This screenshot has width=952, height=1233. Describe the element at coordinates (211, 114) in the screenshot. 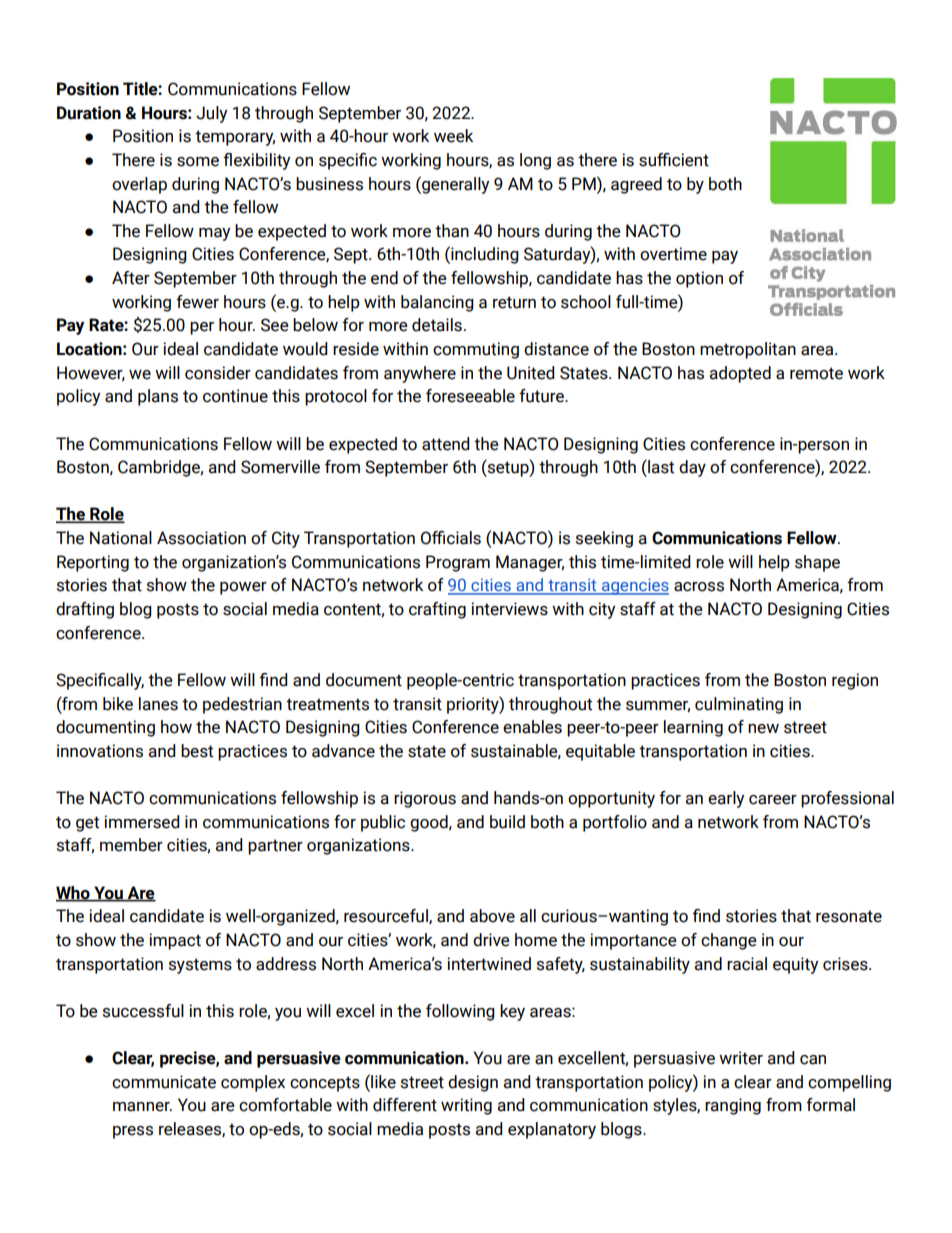

I see `July` at that location.
